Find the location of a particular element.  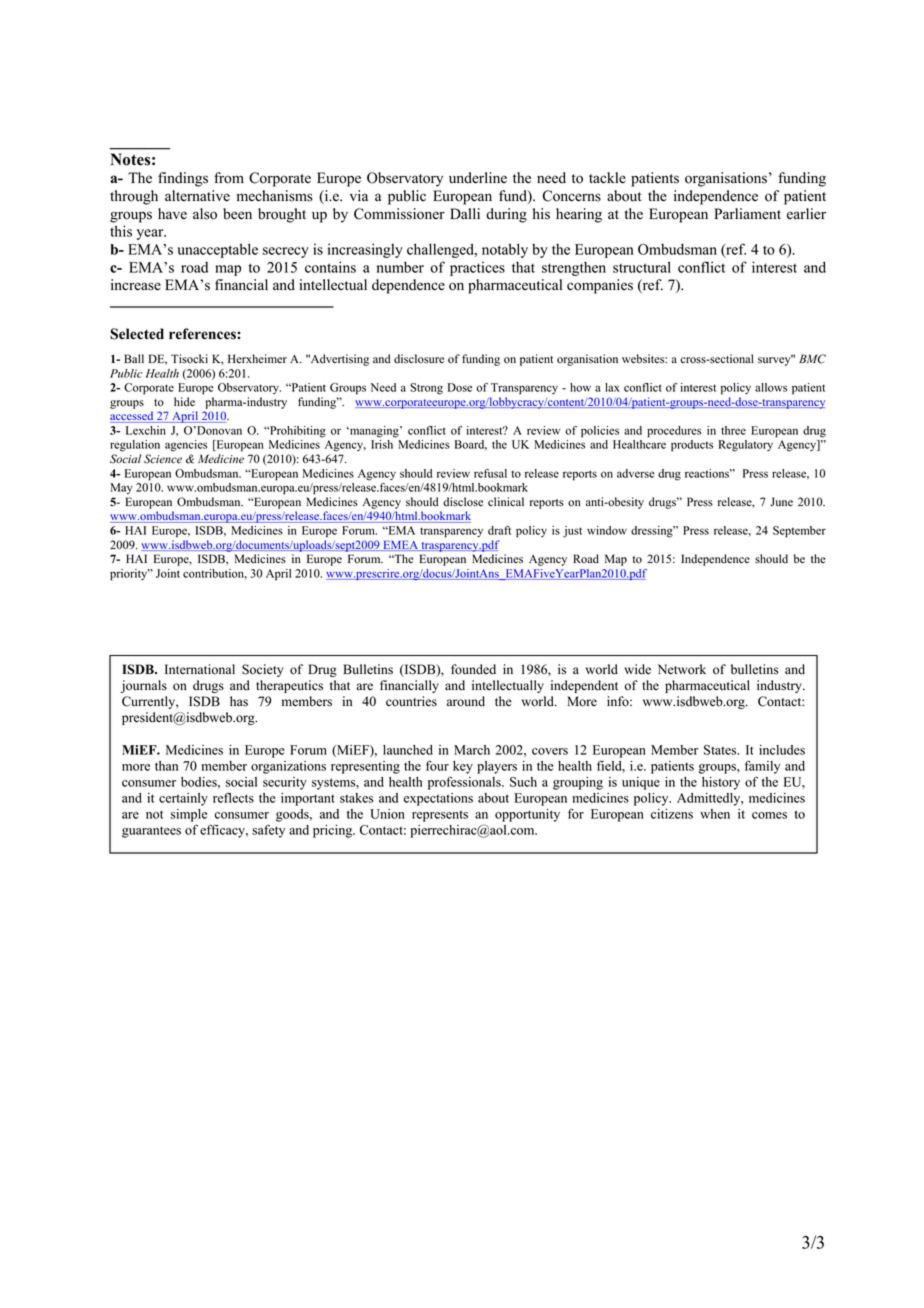

alternative is located at coordinates (197, 196).
